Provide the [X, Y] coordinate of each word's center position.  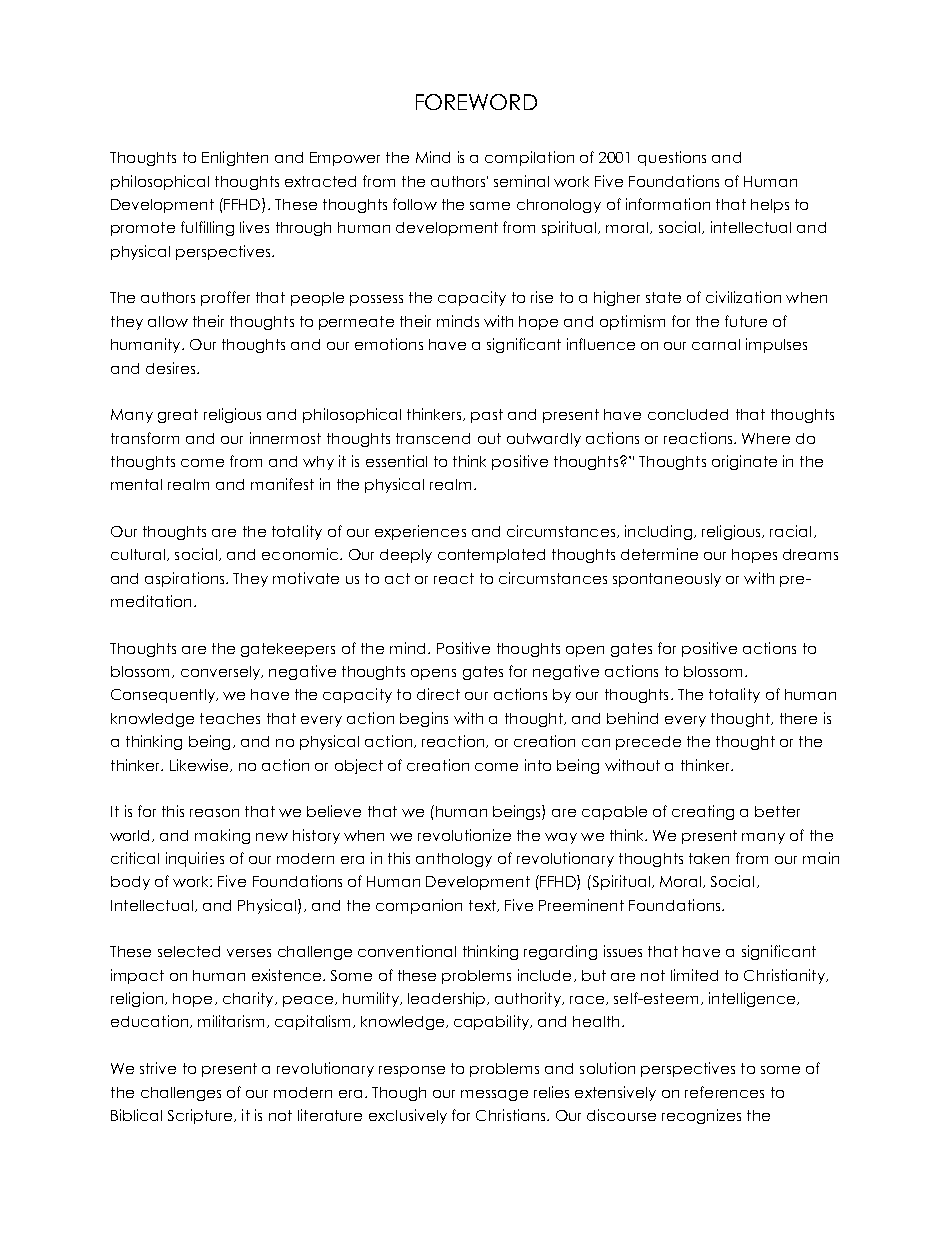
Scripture [201, 1116]
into [538, 765]
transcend [433, 438]
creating [703, 812]
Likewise [200, 765]
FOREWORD [476, 102]
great [178, 416]
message [494, 1095]
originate [744, 462]
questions [672, 158]
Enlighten [235, 158]
